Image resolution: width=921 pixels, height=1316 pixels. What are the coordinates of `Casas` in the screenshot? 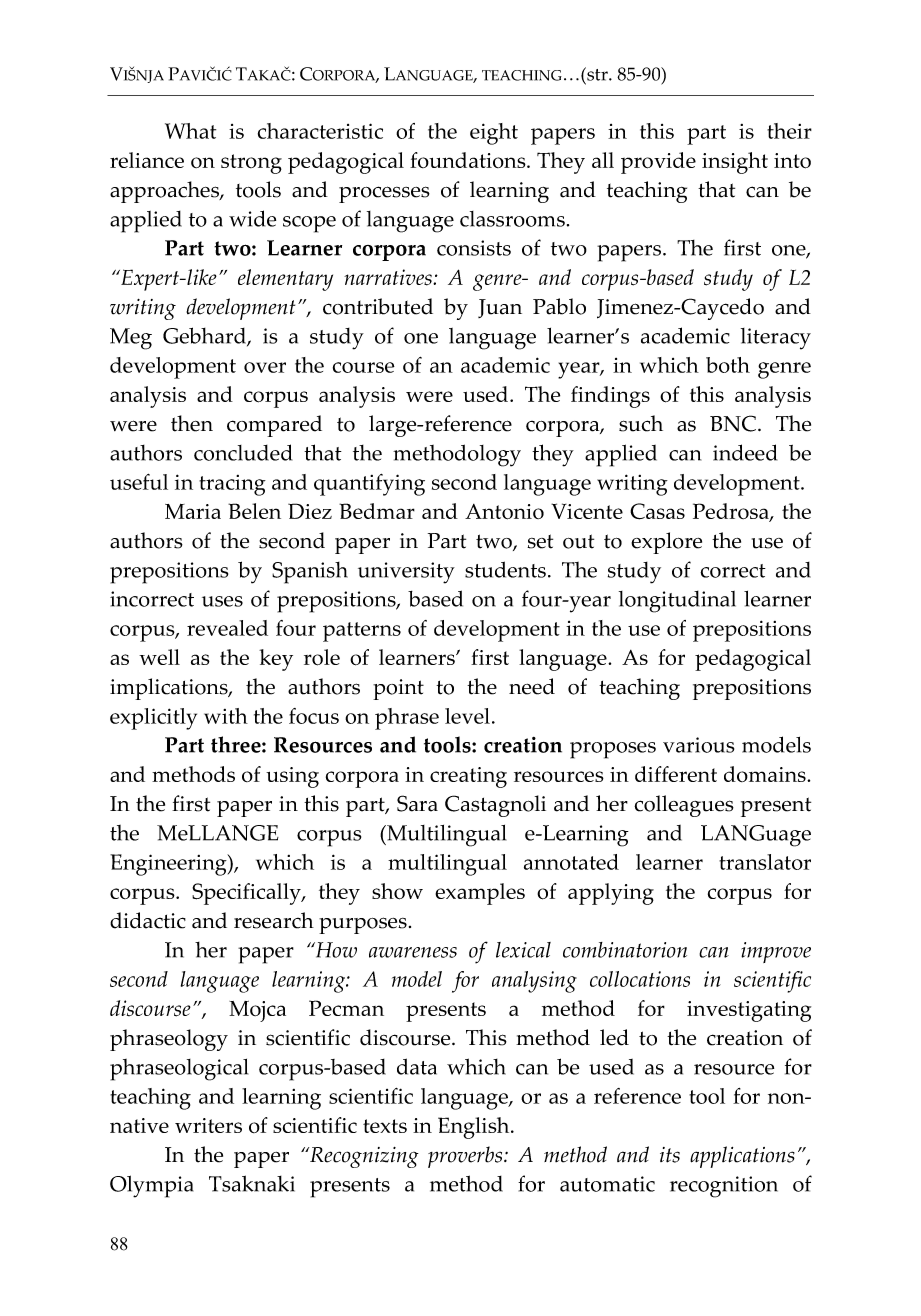 It's located at (657, 511).
